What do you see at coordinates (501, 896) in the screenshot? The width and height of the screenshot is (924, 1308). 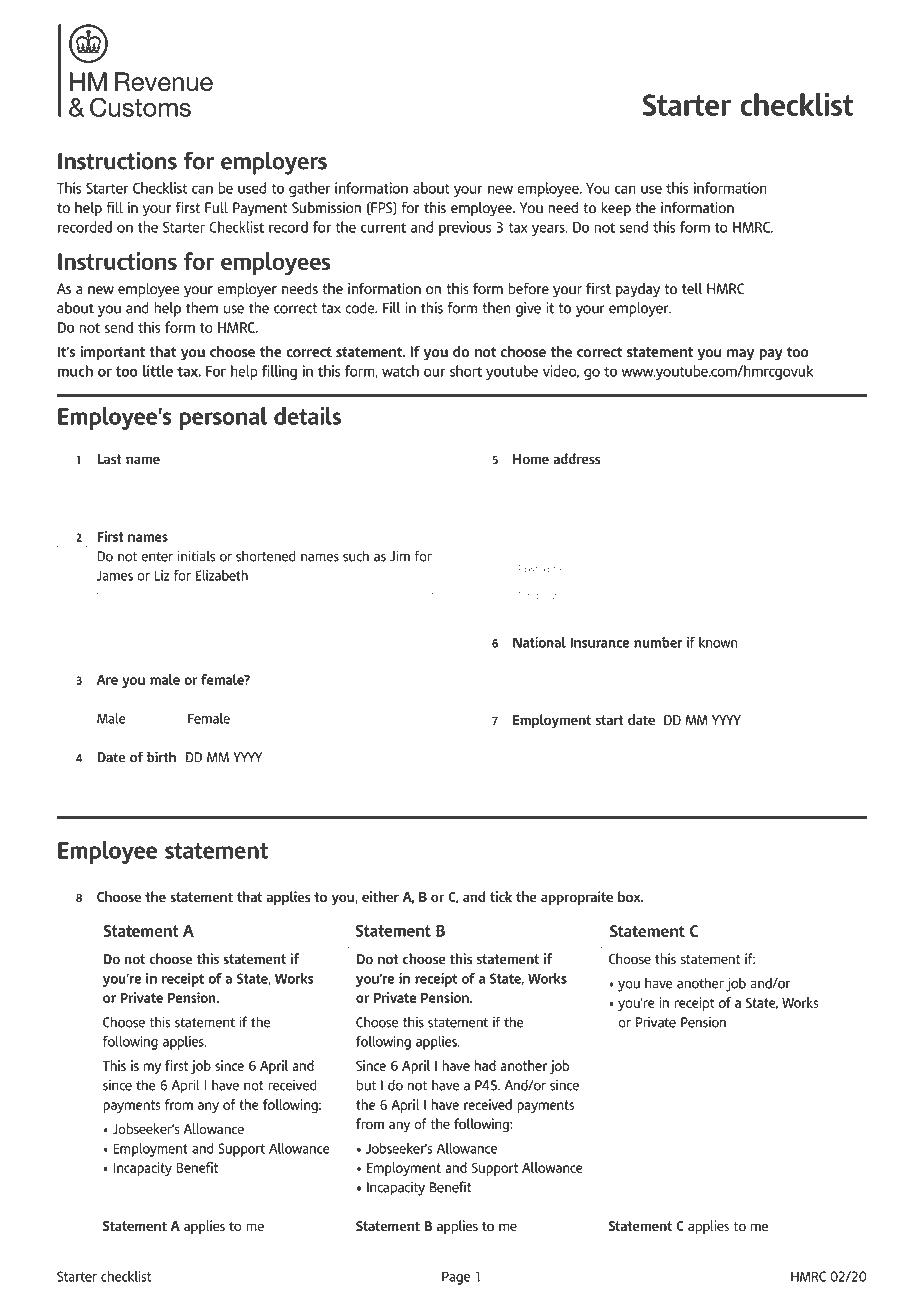 I see `tick` at bounding box center [501, 896].
